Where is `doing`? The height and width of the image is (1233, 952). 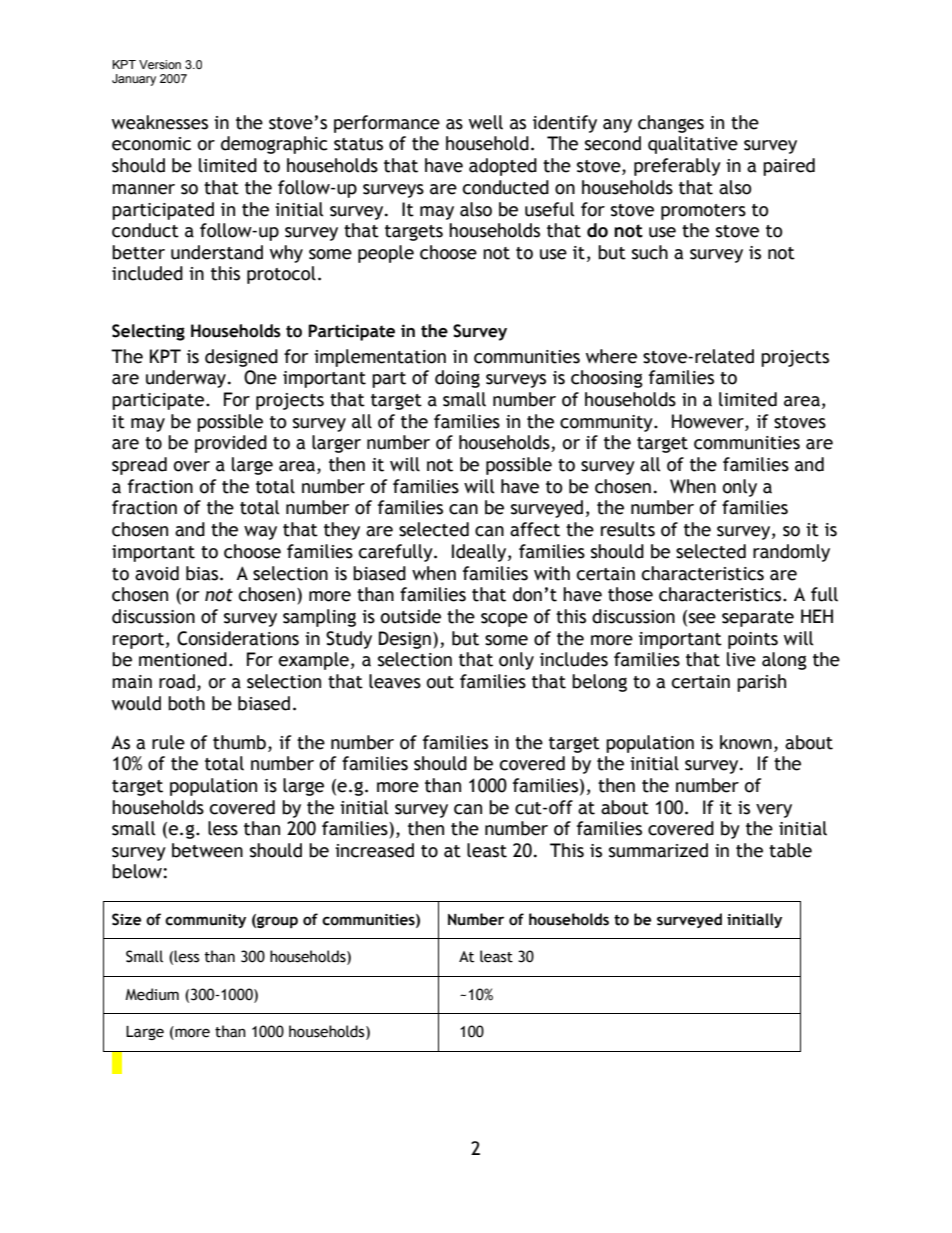
doing is located at coordinates (457, 379).
